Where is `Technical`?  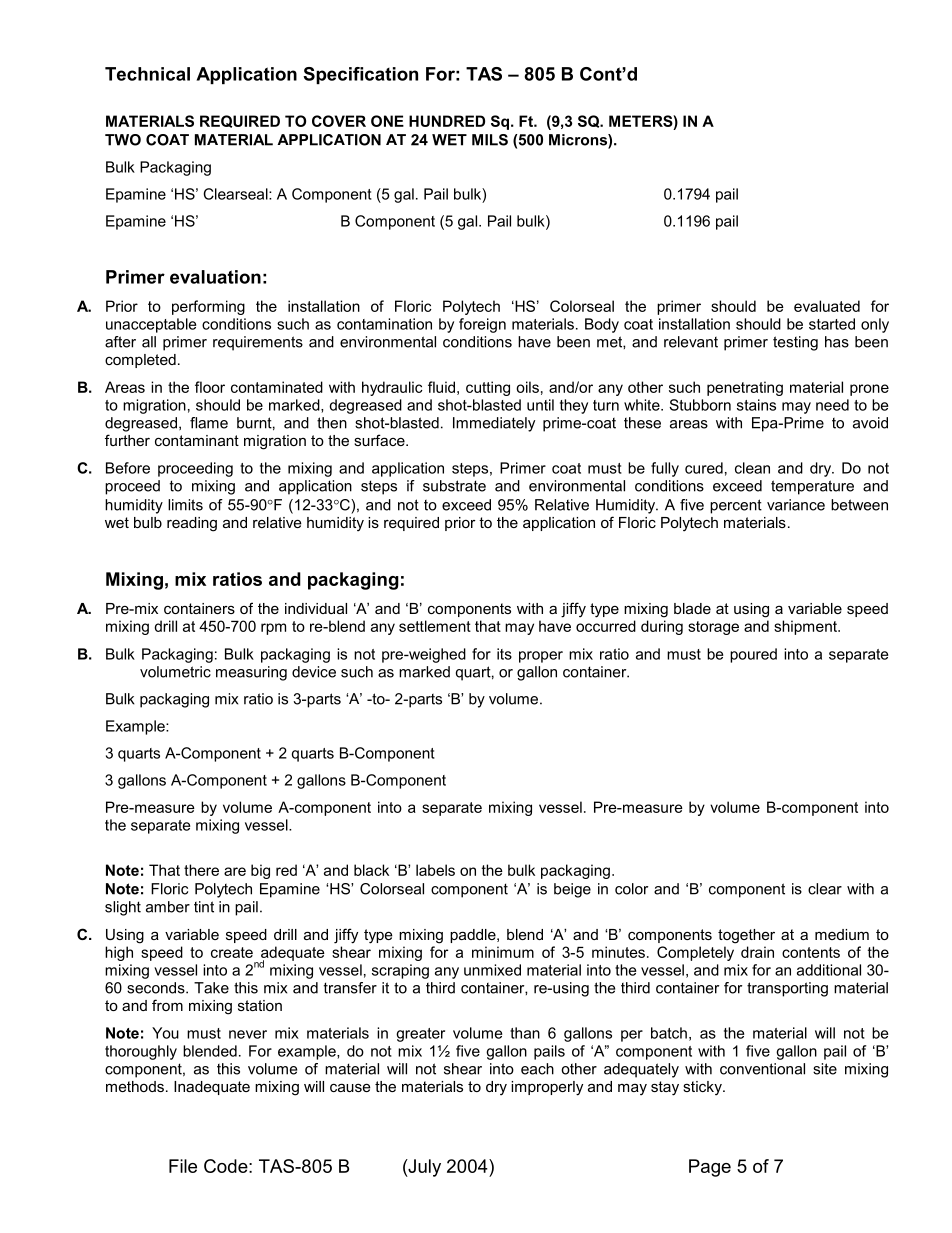 Technical is located at coordinates (147, 74).
